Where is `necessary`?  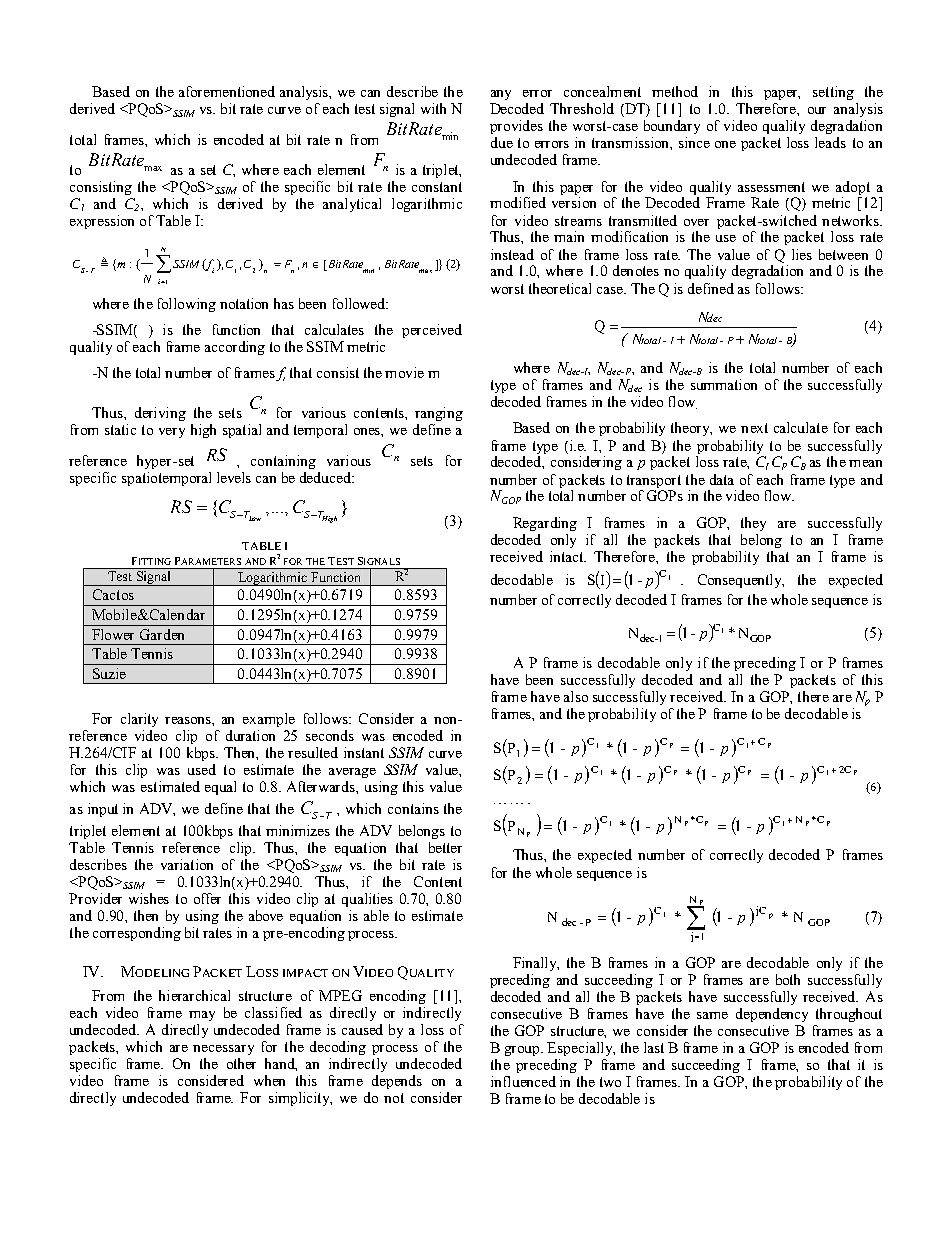
necessary is located at coordinates (223, 1050).
